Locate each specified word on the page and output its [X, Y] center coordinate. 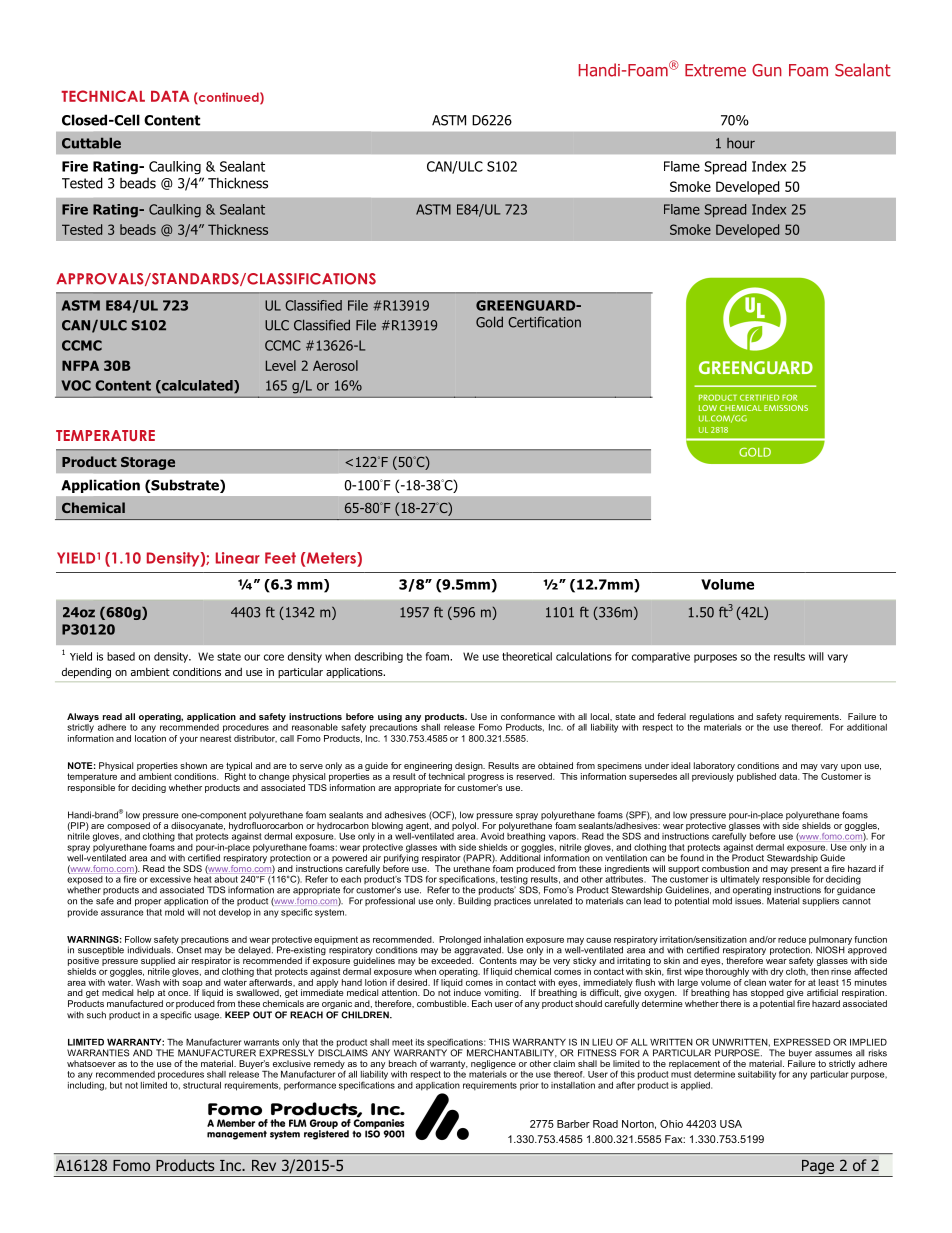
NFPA [80, 365]
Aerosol [335, 365]
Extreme [715, 70]
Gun [767, 70]
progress [486, 778]
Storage [148, 463]
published [756, 777]
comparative [661, 657]
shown [193, 765]
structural [202, 1085]
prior [529, 1086]
